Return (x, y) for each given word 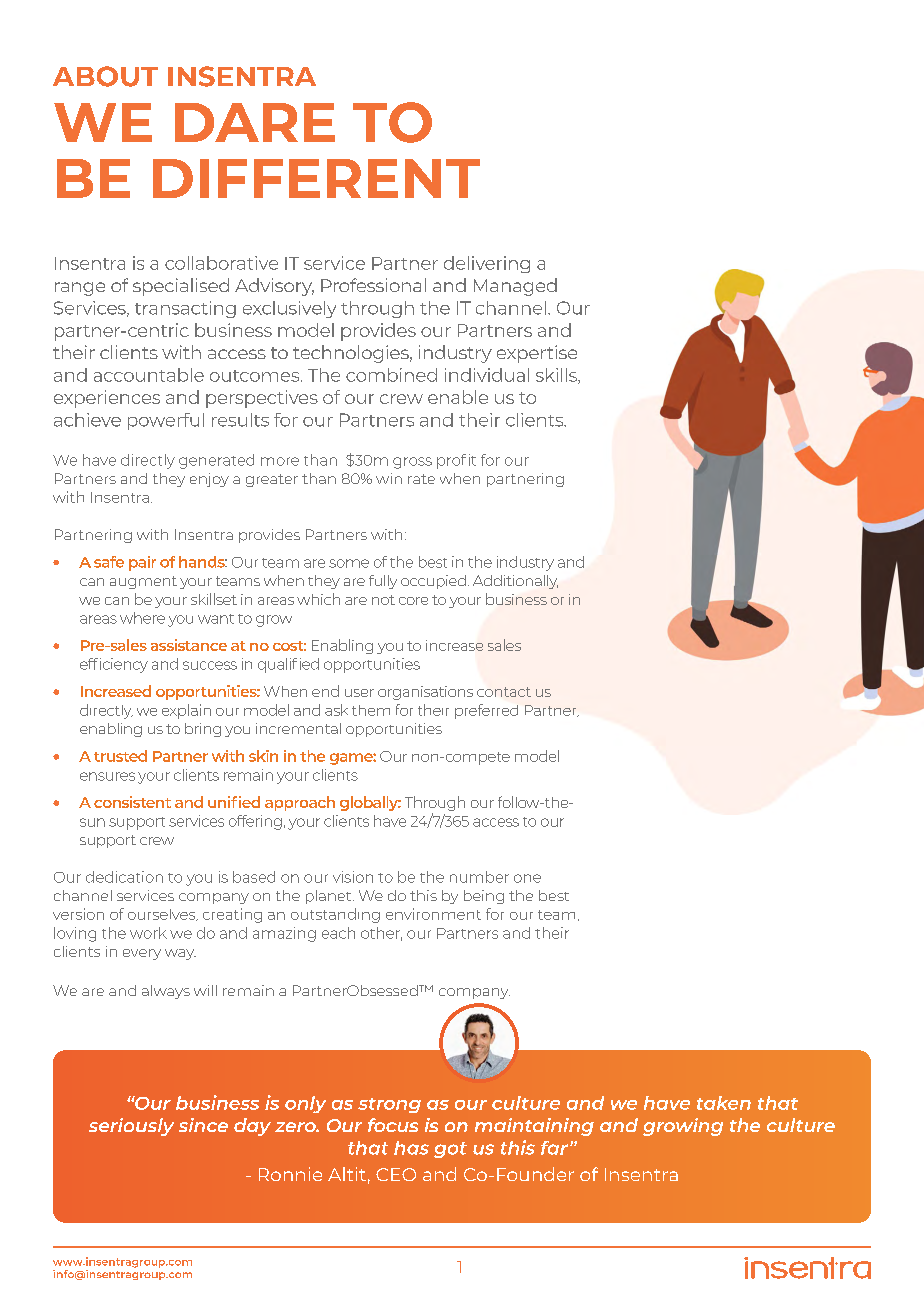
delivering (487, 264)
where (142, 618)
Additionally (515, 582)
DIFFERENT (316, 178)
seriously (131, 1127)
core (413, 601)
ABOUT (105, 76)
